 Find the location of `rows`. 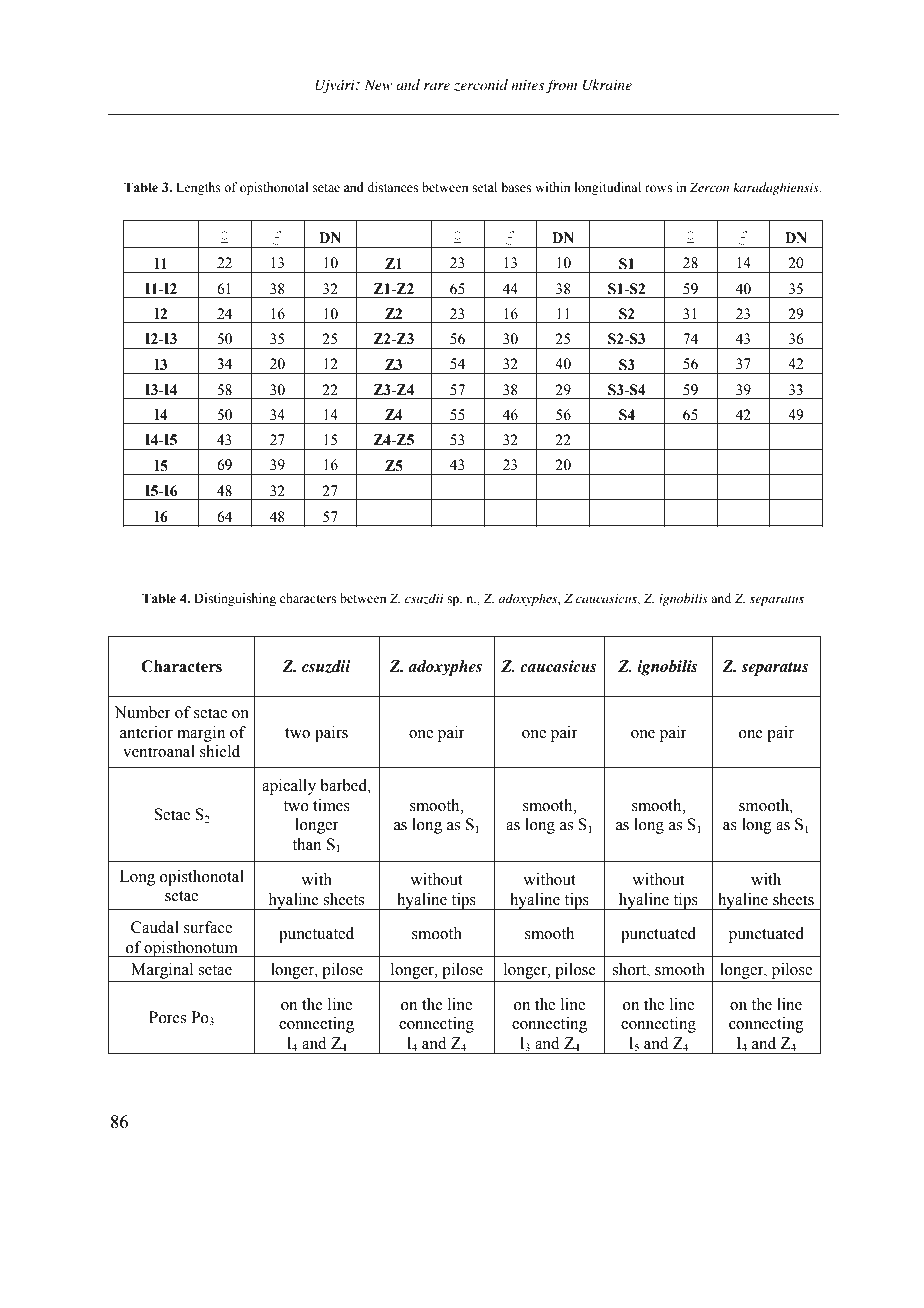

rows is located at coordinates (658, 189).
